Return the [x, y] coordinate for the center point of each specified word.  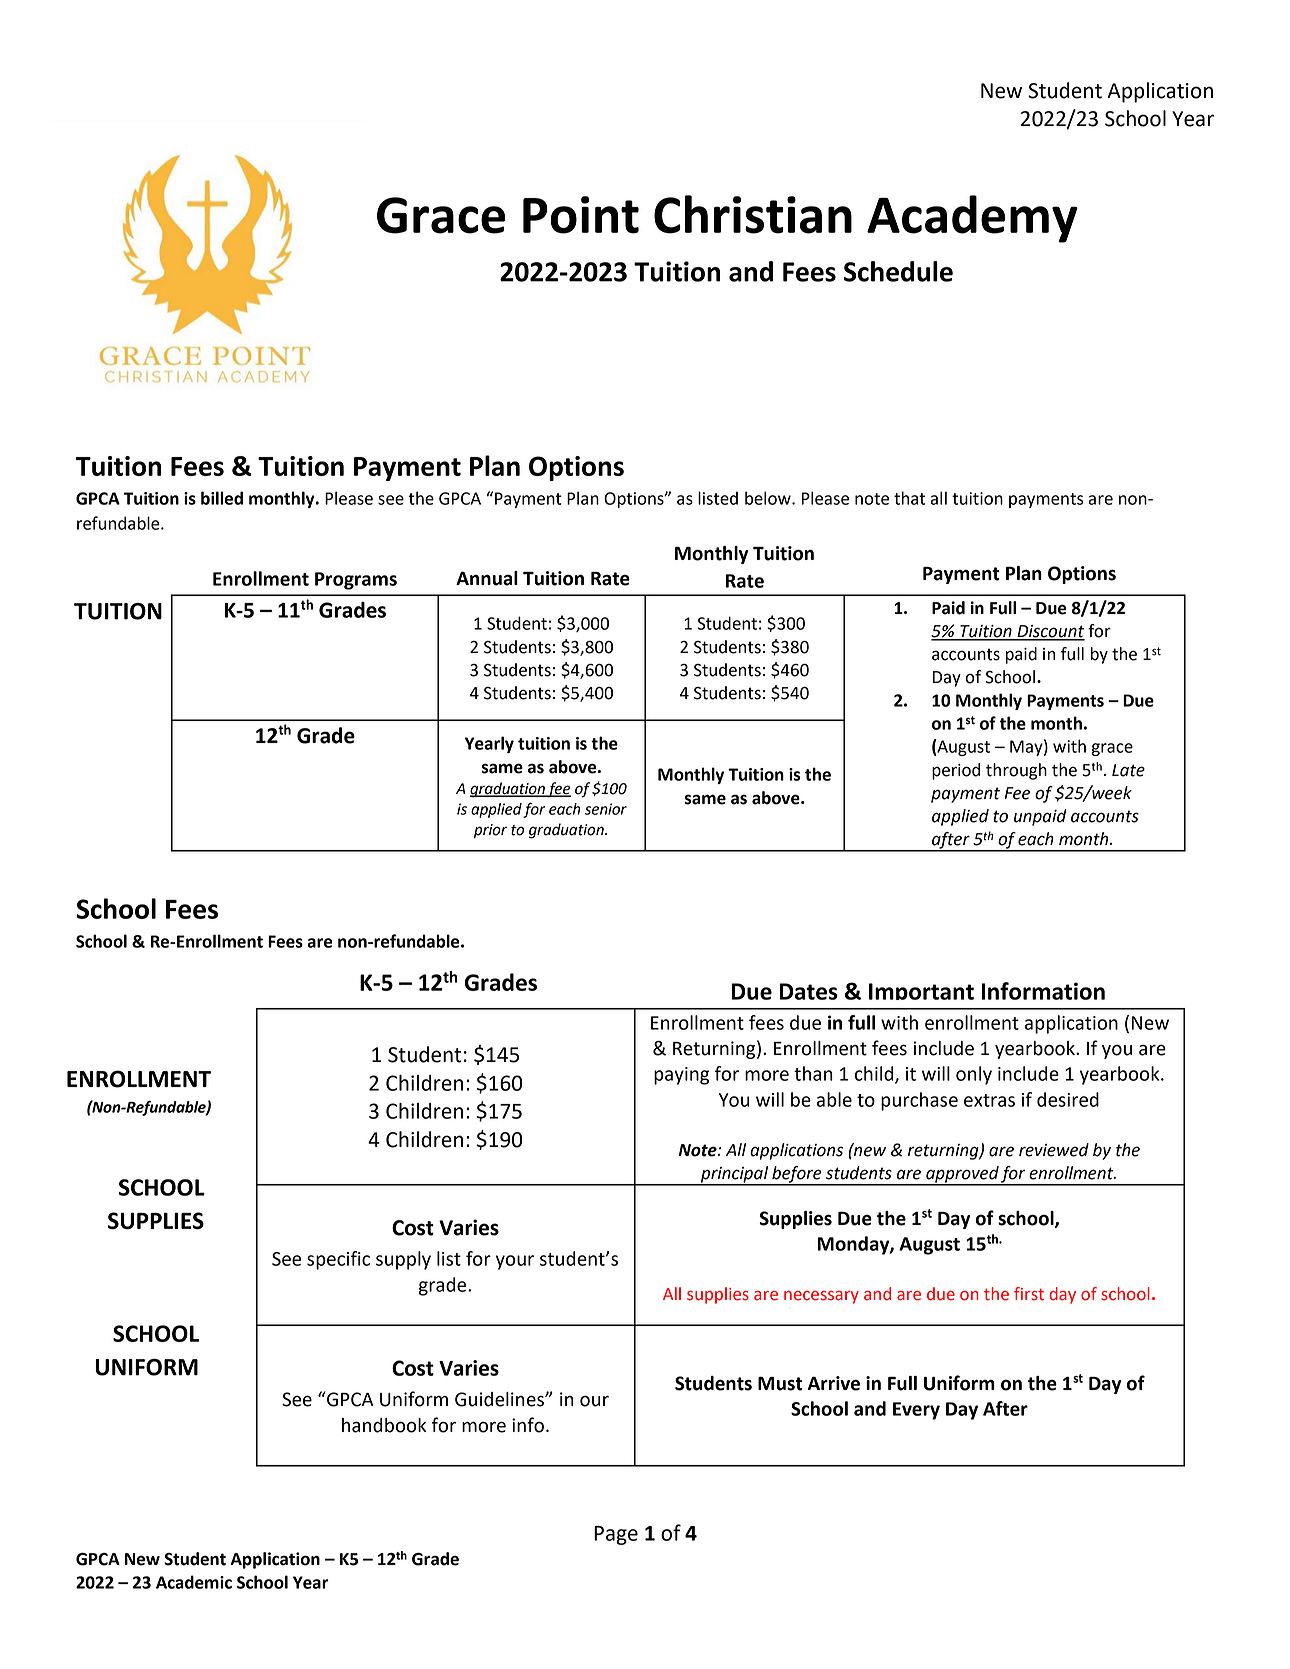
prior [490, 831]
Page [616, 1535]
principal [735, 1175]
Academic [194, 1582]
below [769, 498]
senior [606, 809]
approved [962, 1175]
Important [921, 991]
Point [581, 215]
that [909, 498]
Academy [972, 219]
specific [338, 1260]
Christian [753, 214]
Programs [356, 581]
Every [916, 1411]
